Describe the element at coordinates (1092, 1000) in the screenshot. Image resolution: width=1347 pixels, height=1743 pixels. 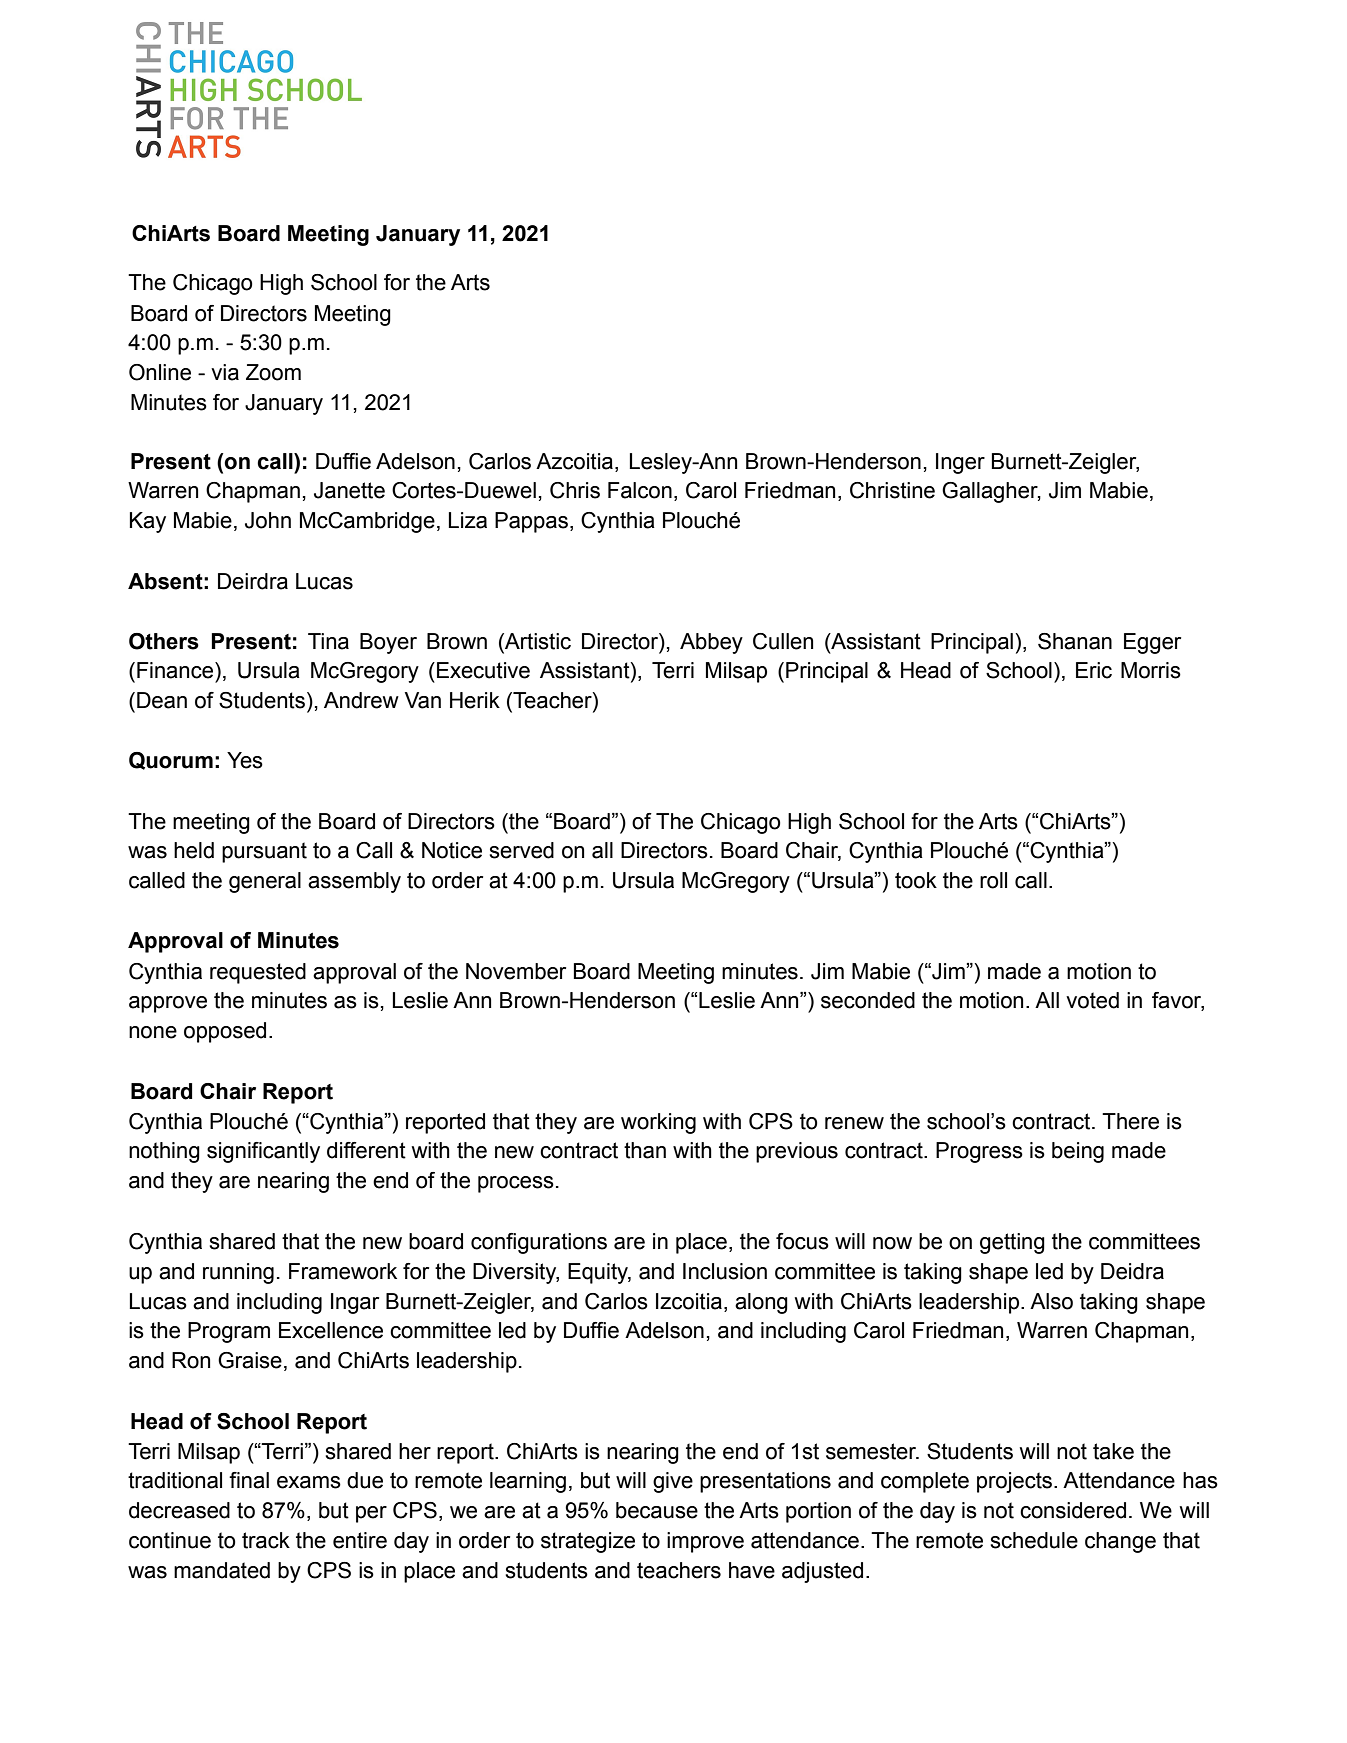
I see `voted` at that location.
